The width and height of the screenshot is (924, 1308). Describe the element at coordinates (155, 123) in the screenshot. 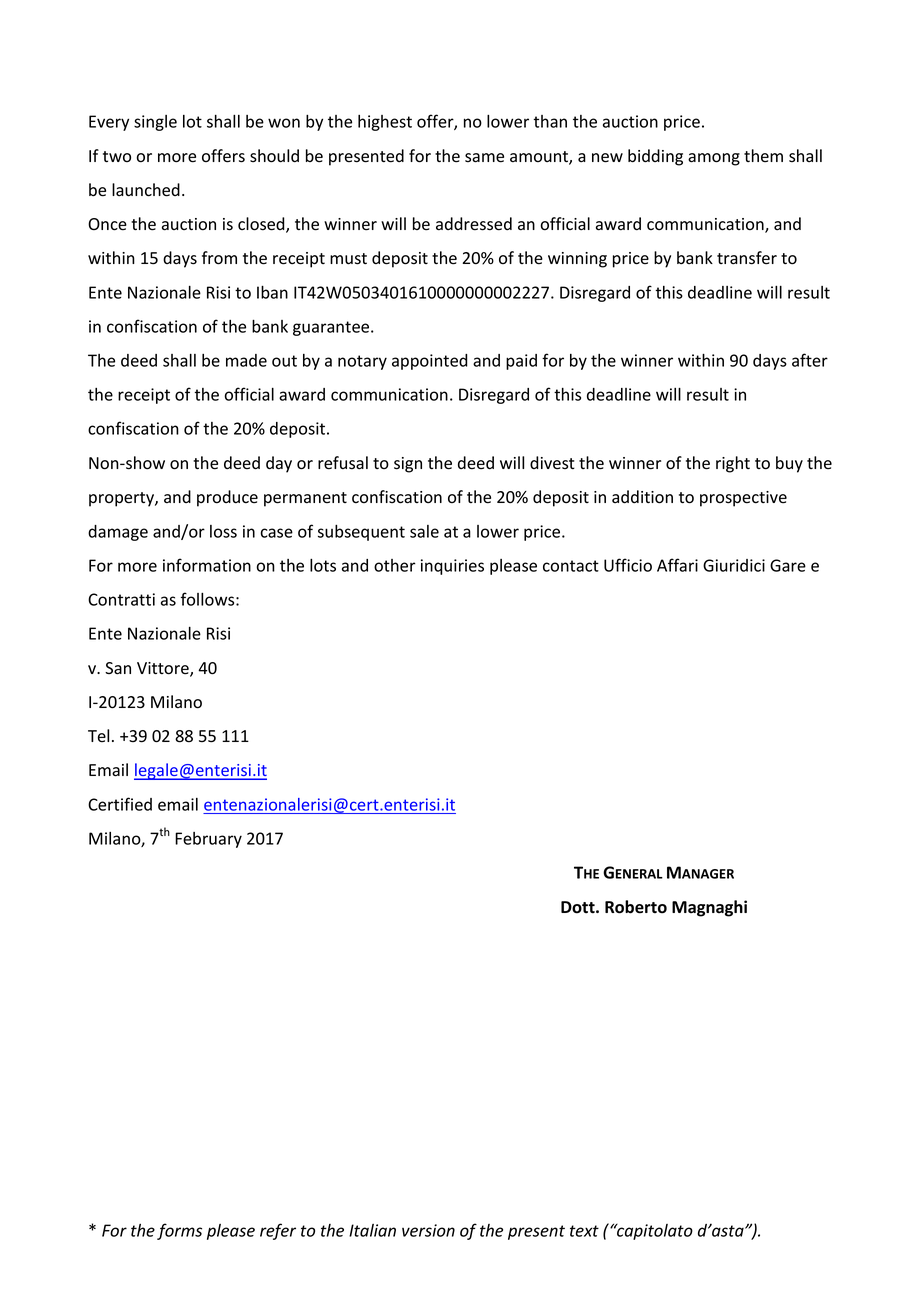

I see `single` at that location.
